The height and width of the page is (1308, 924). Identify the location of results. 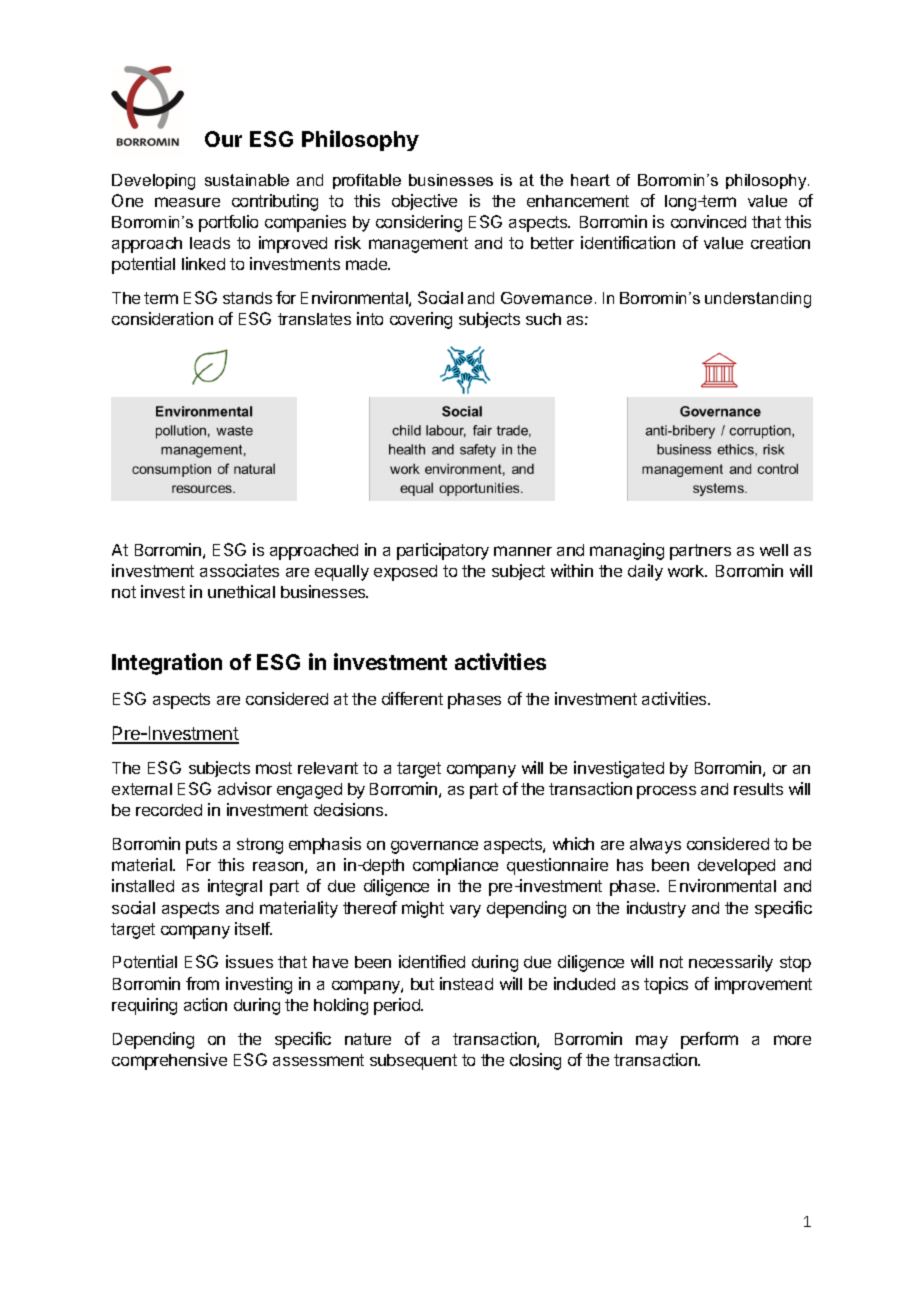
(758, 789).
